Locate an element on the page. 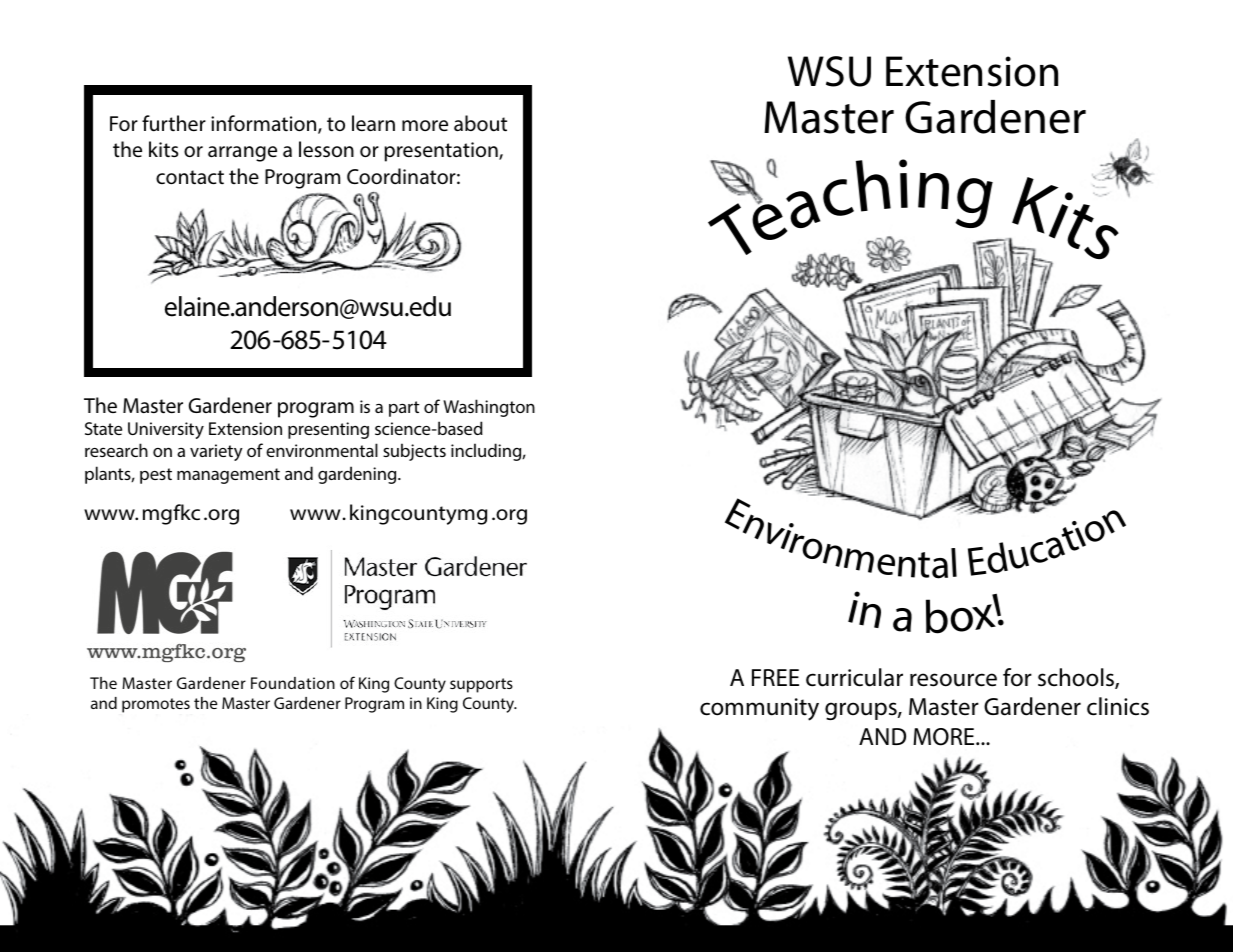 The height and width of the document is (952, 1233). arrange is located at coordinates (242, 154).
